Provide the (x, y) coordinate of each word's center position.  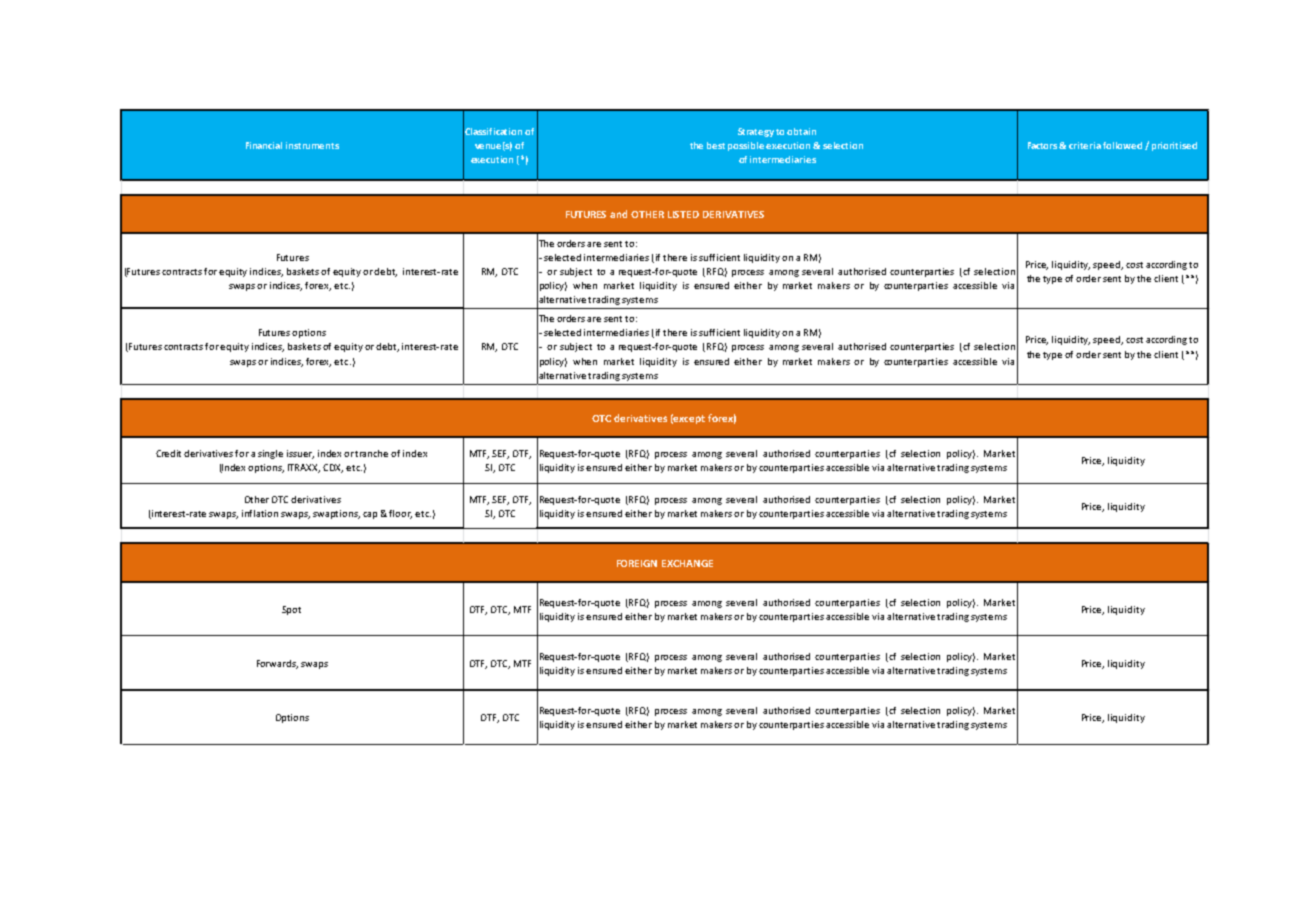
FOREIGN (637, 563)
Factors (1044, 145)
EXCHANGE (687, 563)
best (716, 145)
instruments (312, 145)
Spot (291, 610)
